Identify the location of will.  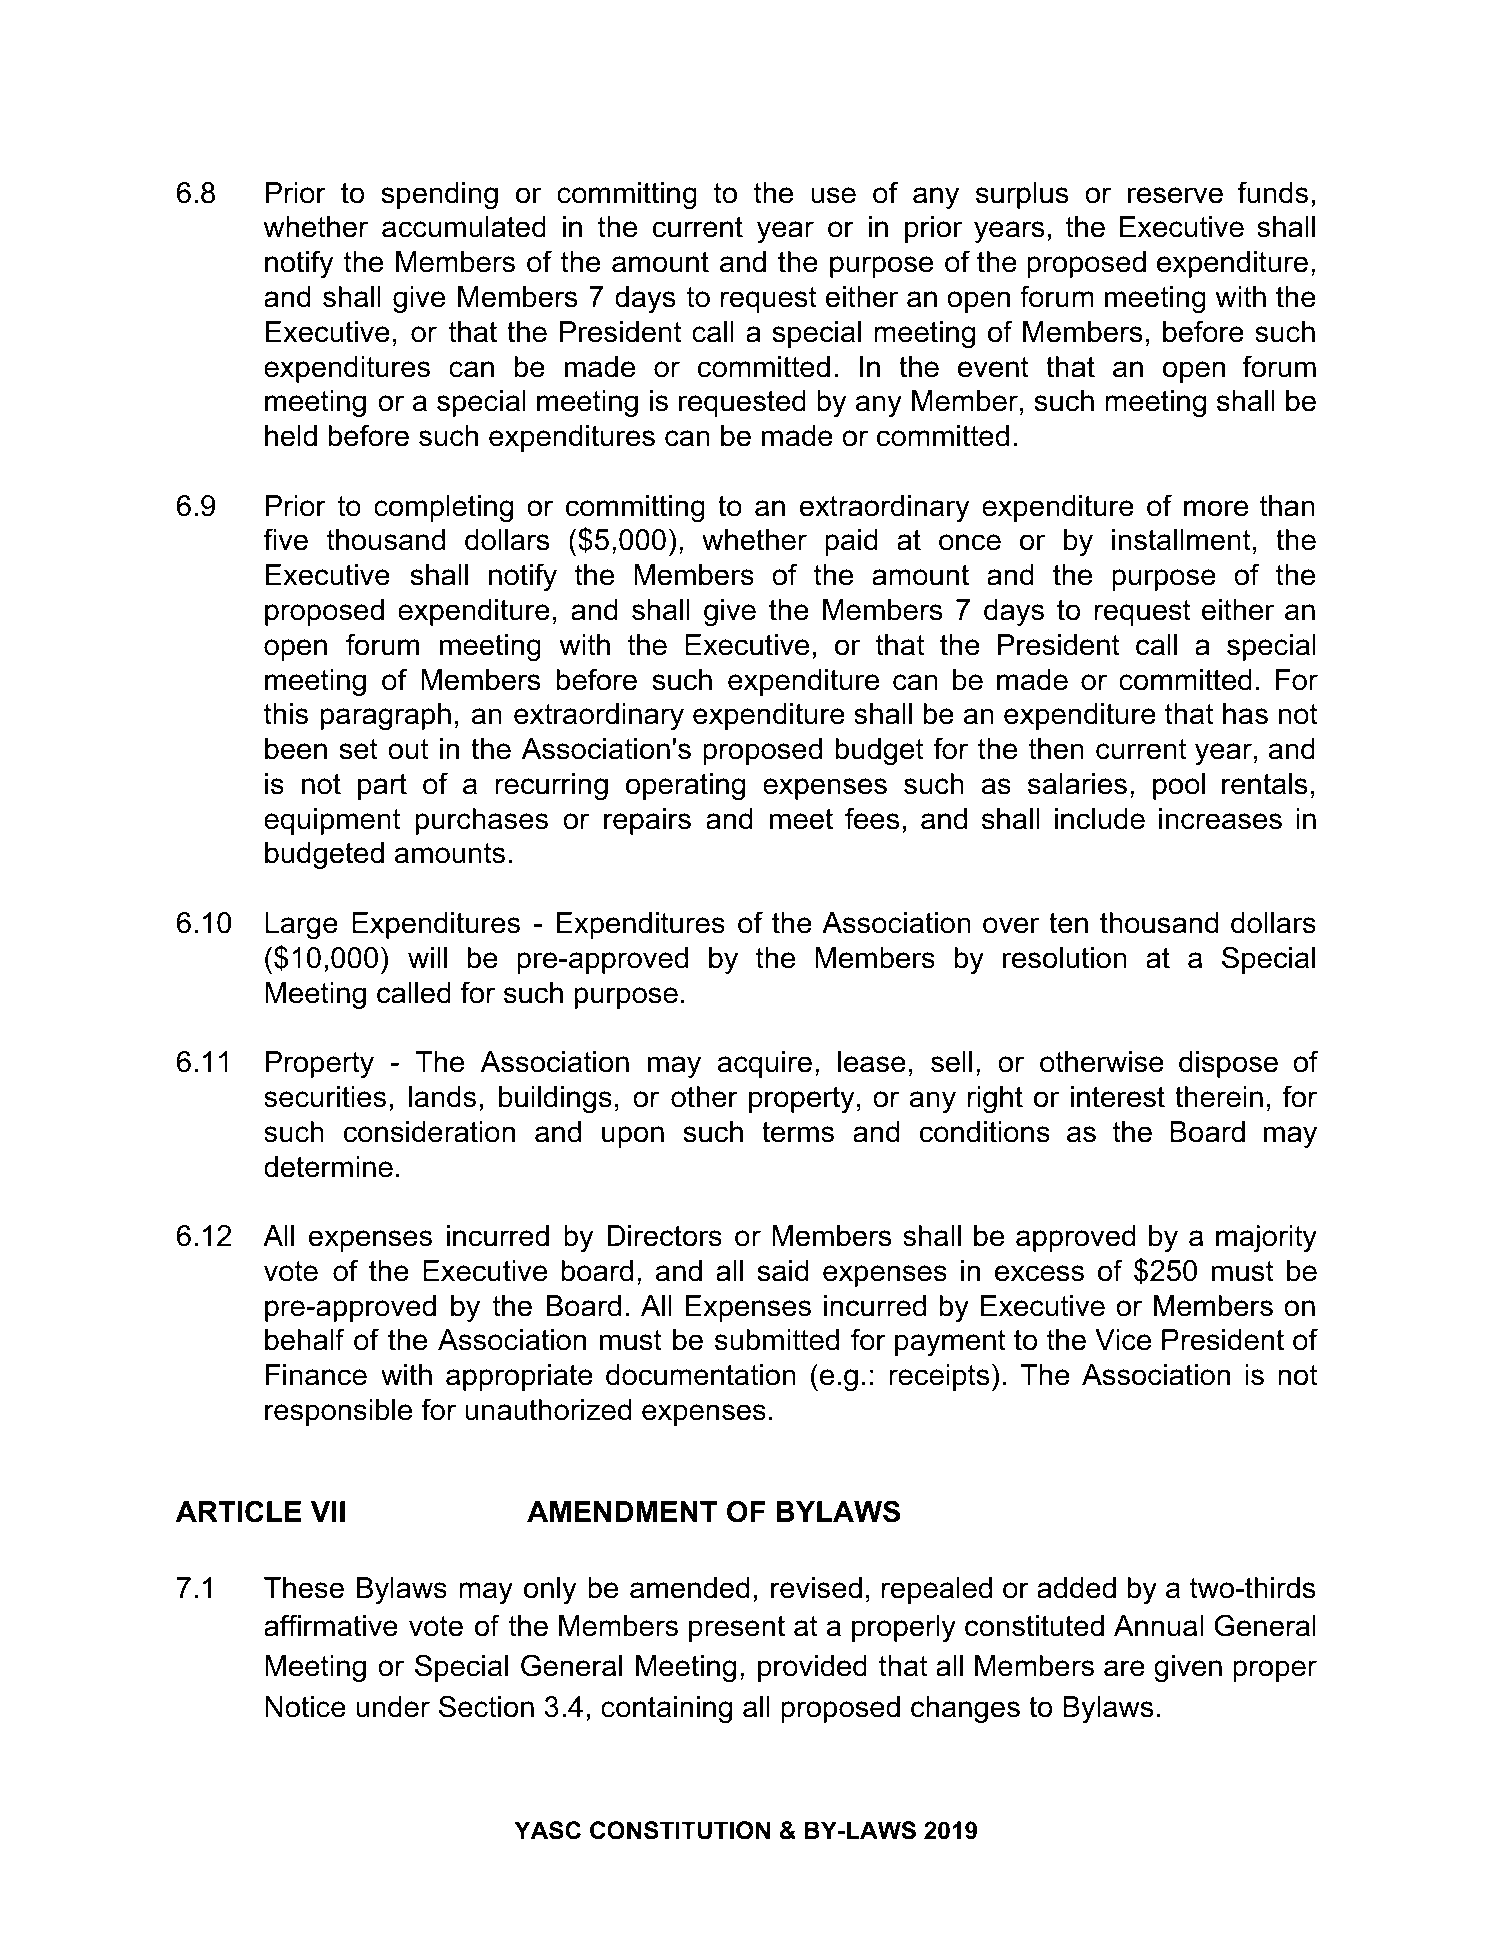
(427, 957).
